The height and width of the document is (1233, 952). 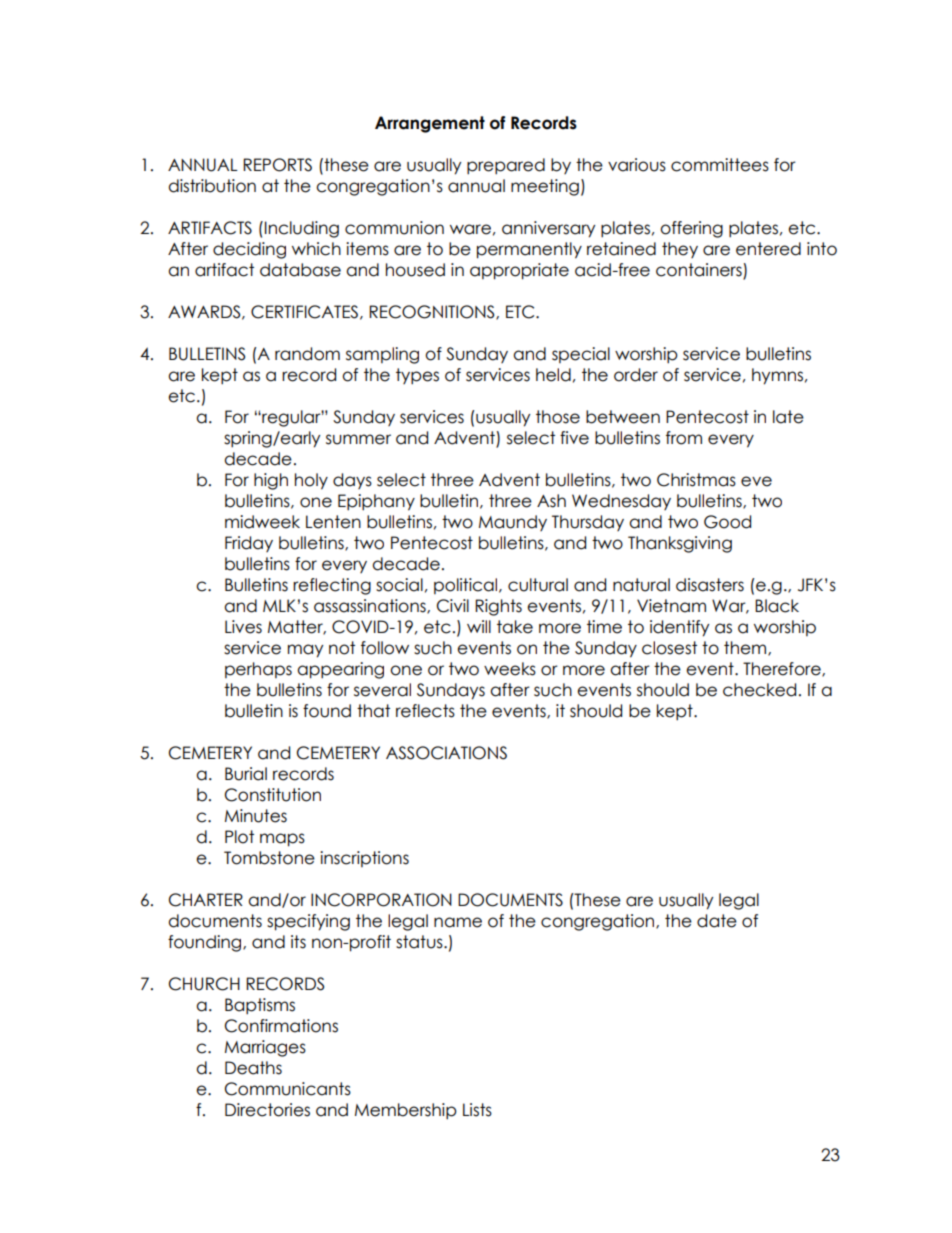 What do you see at coordinates (515, 627) in the document?
I see `take` at bounding box center [515, 627].
